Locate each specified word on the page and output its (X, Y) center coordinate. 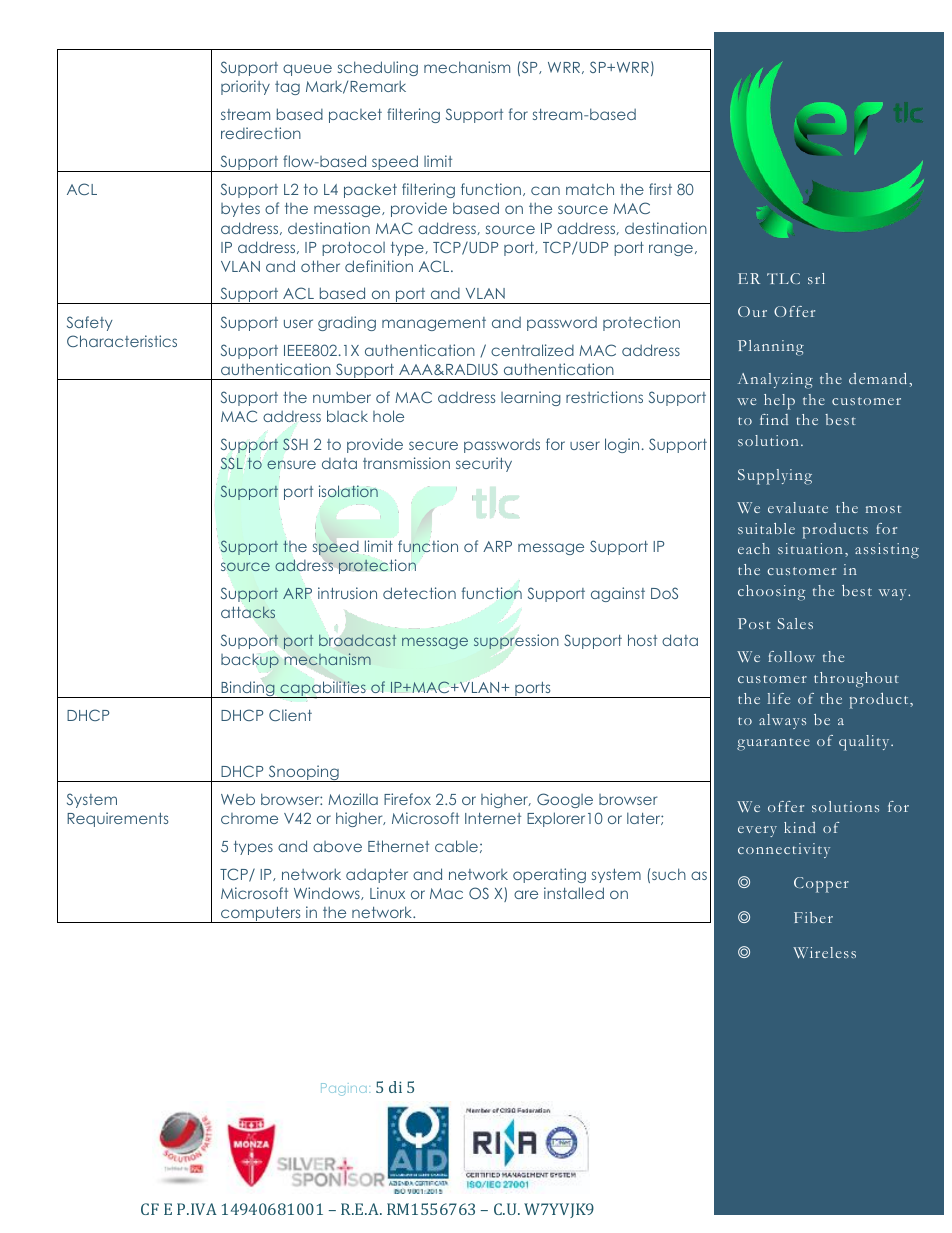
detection (419, 593)
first (660, 189)
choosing (771, 593)
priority (245, 87)
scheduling (378, 68)
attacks (248, 612)
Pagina (343, 1089)
